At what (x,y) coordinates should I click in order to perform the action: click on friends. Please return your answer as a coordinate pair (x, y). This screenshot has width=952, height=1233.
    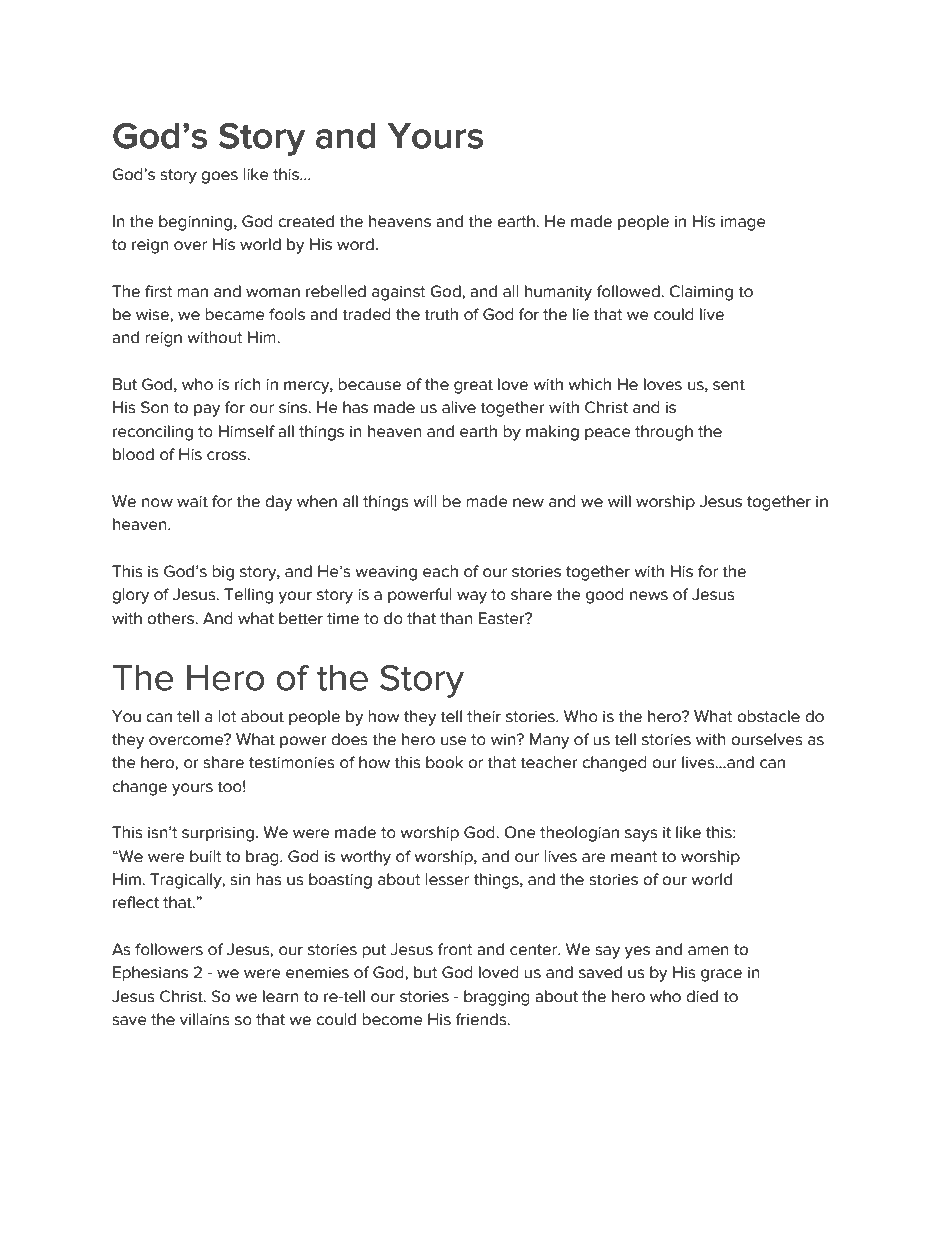
    Looking at the image, I should click on (482, 1019).
